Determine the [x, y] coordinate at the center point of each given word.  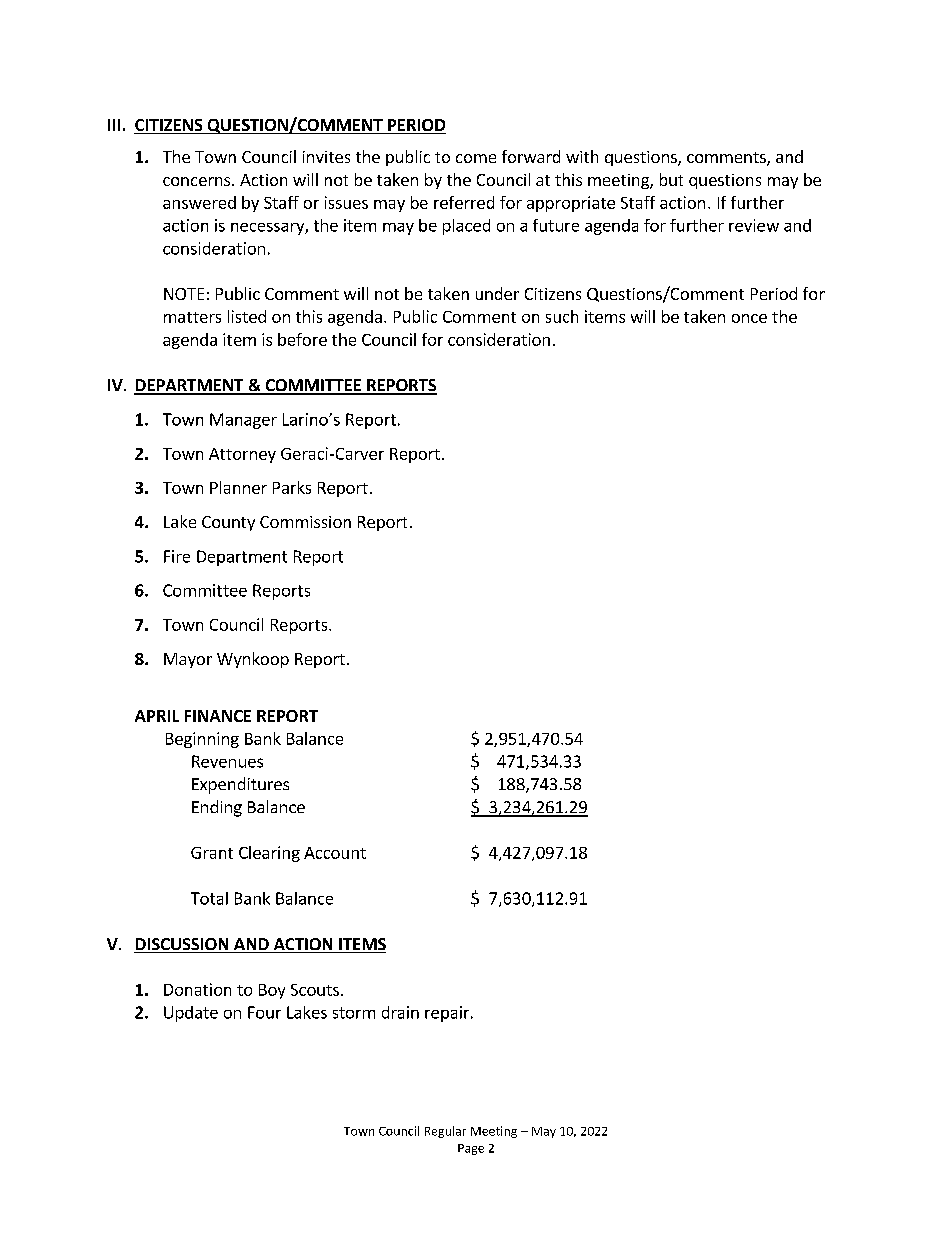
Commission [305, 522]
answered [199, 202]
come [476, 158]
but [671, 179]
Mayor [188, 660]
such [562, 316]
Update [191, 1014]
